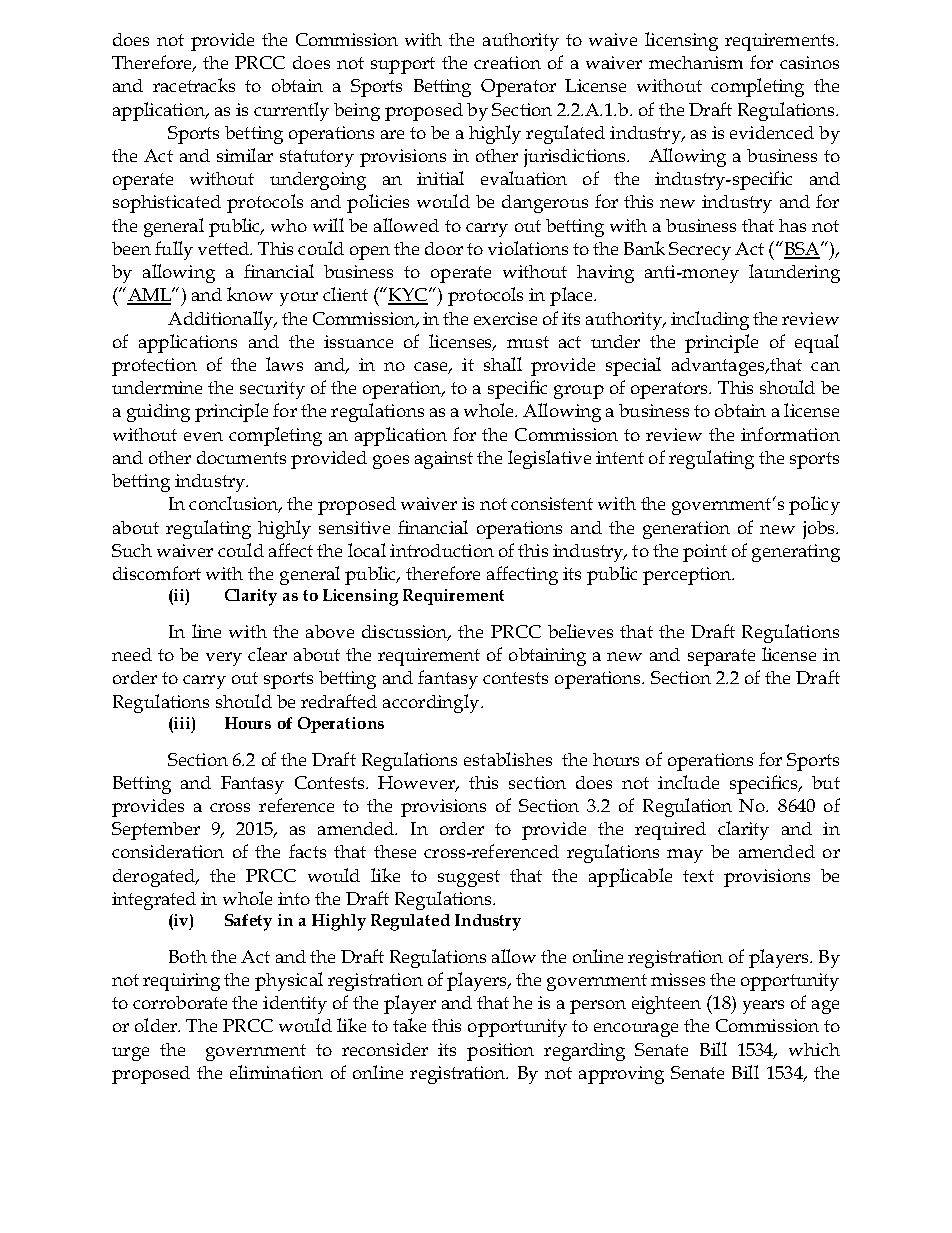  What do you see at coordinates (157, 573) in the screenshot?
I see `discomfort` at bounding box center [157, 573].
